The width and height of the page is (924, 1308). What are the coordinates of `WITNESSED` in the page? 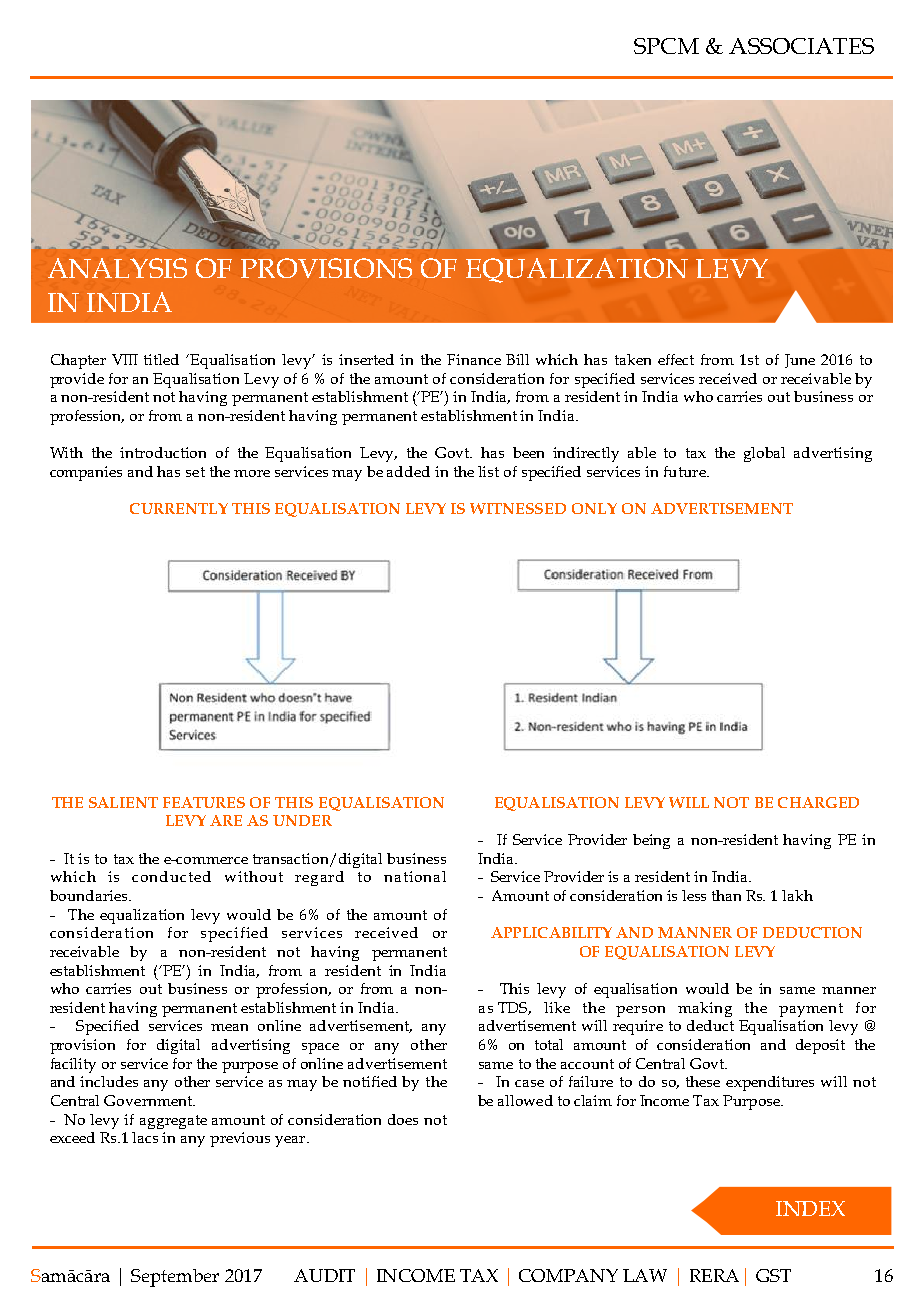 It's located at (518, 508).
